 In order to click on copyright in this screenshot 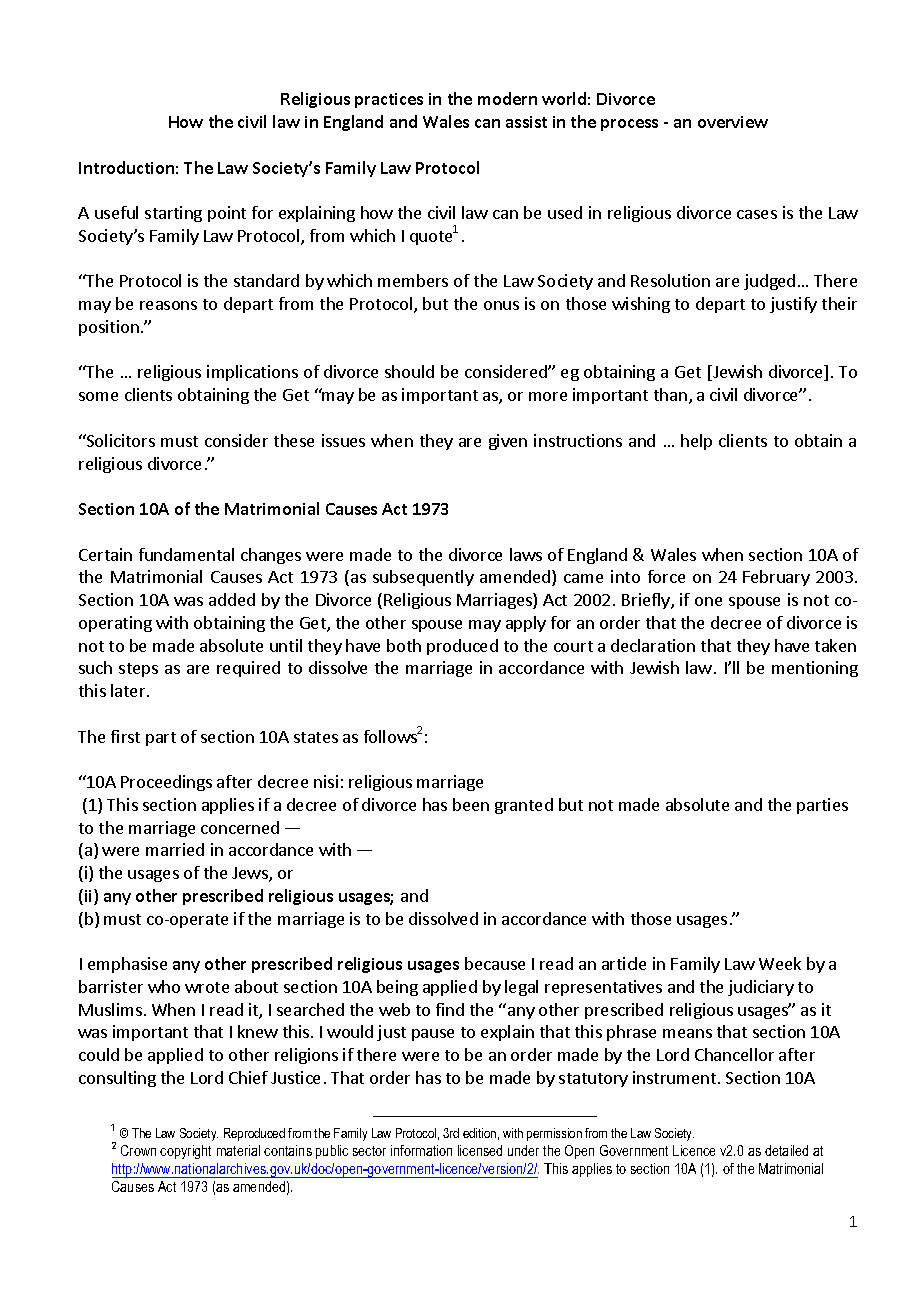, I will do `click(185, 1152)`.
